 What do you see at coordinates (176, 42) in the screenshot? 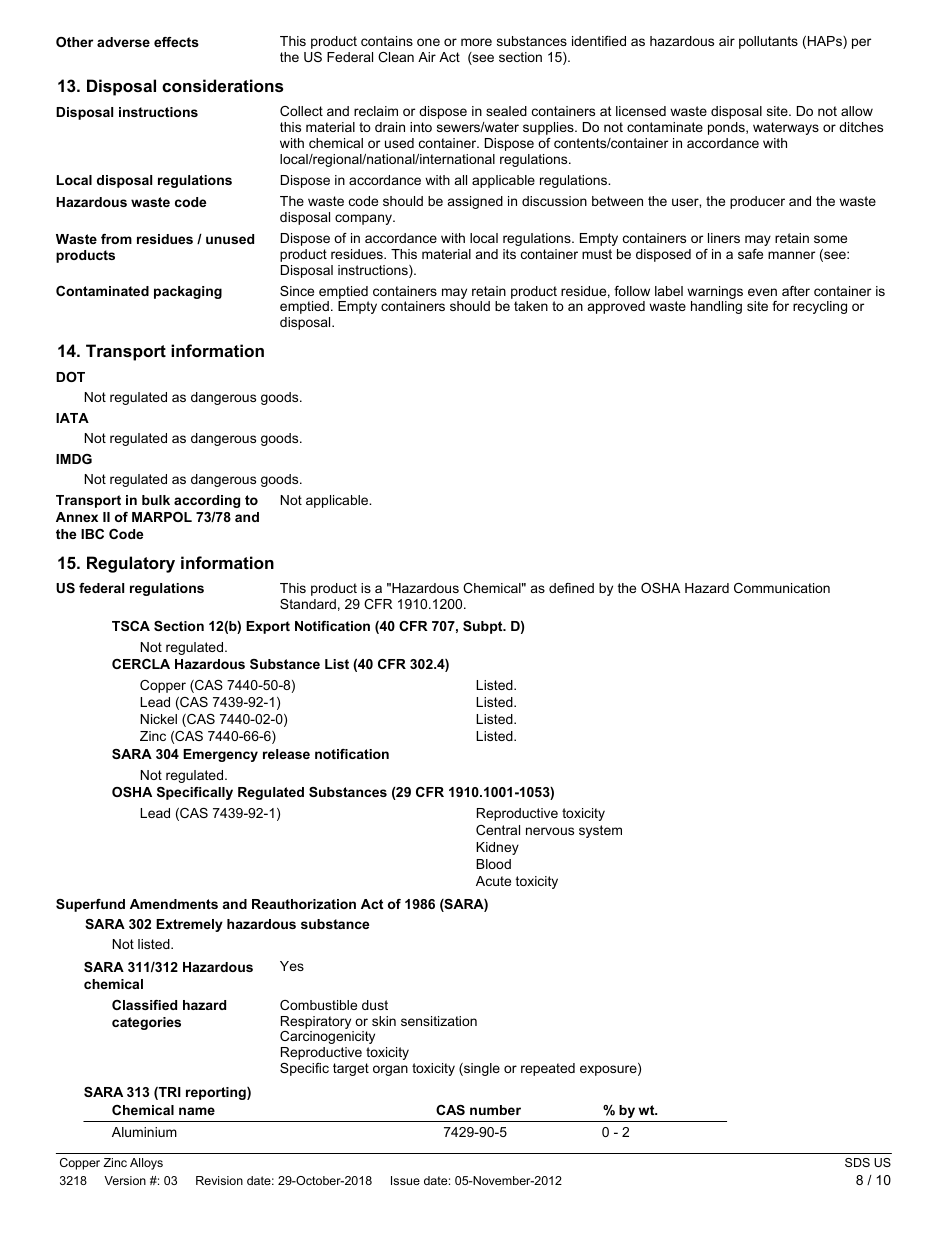
I see `effects` at bounding box center [176, 42].
